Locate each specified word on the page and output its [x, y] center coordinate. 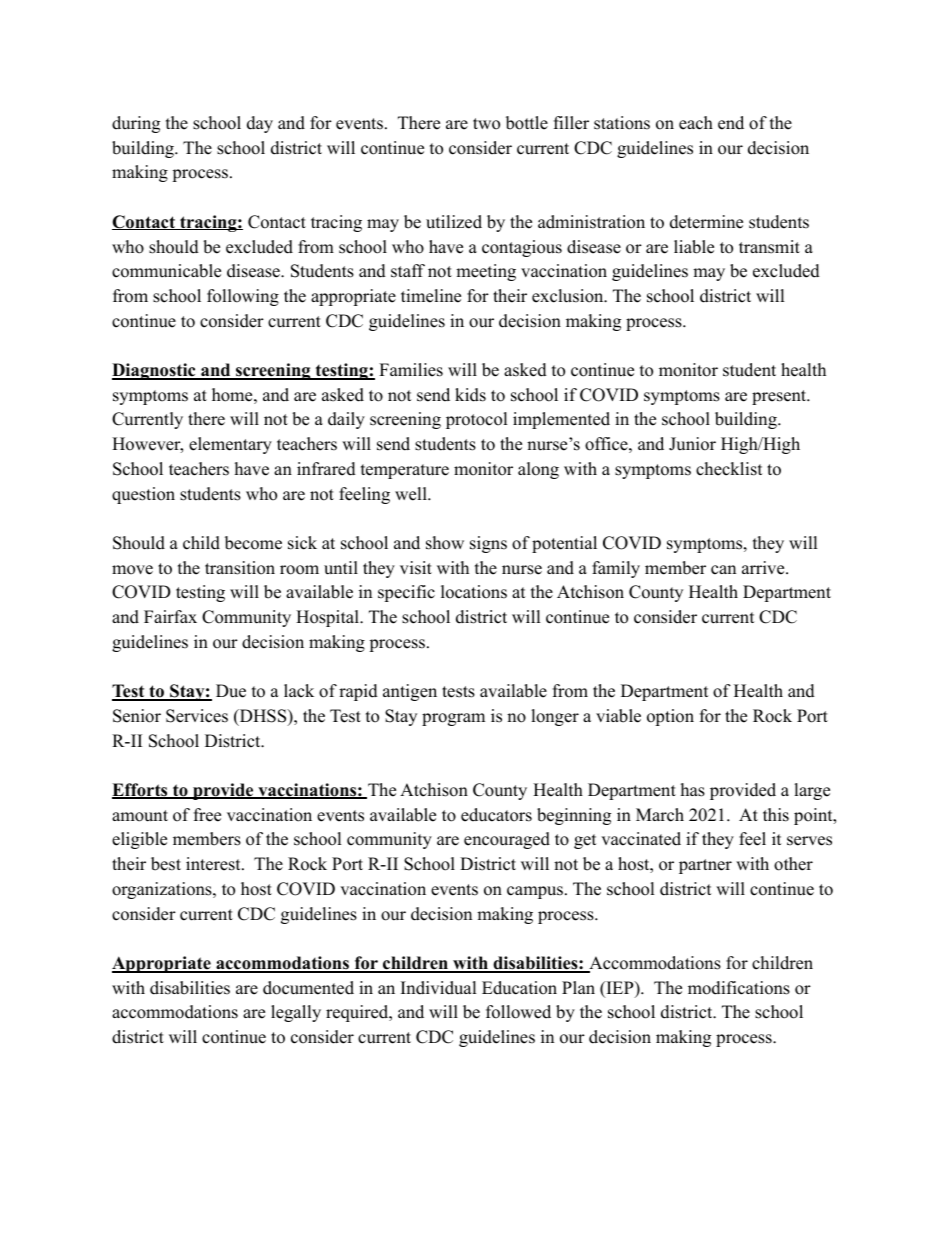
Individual [439, 988]
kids [470, 395]
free [207, 815]
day [260, 124]
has [693, 790]
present [780, 397]
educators [496, 815]
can [723, 570]
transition [240, 568]
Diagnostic [155, 371]
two [486, 124]
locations [474, 592]
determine [706, 222]
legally [296, 1013]
